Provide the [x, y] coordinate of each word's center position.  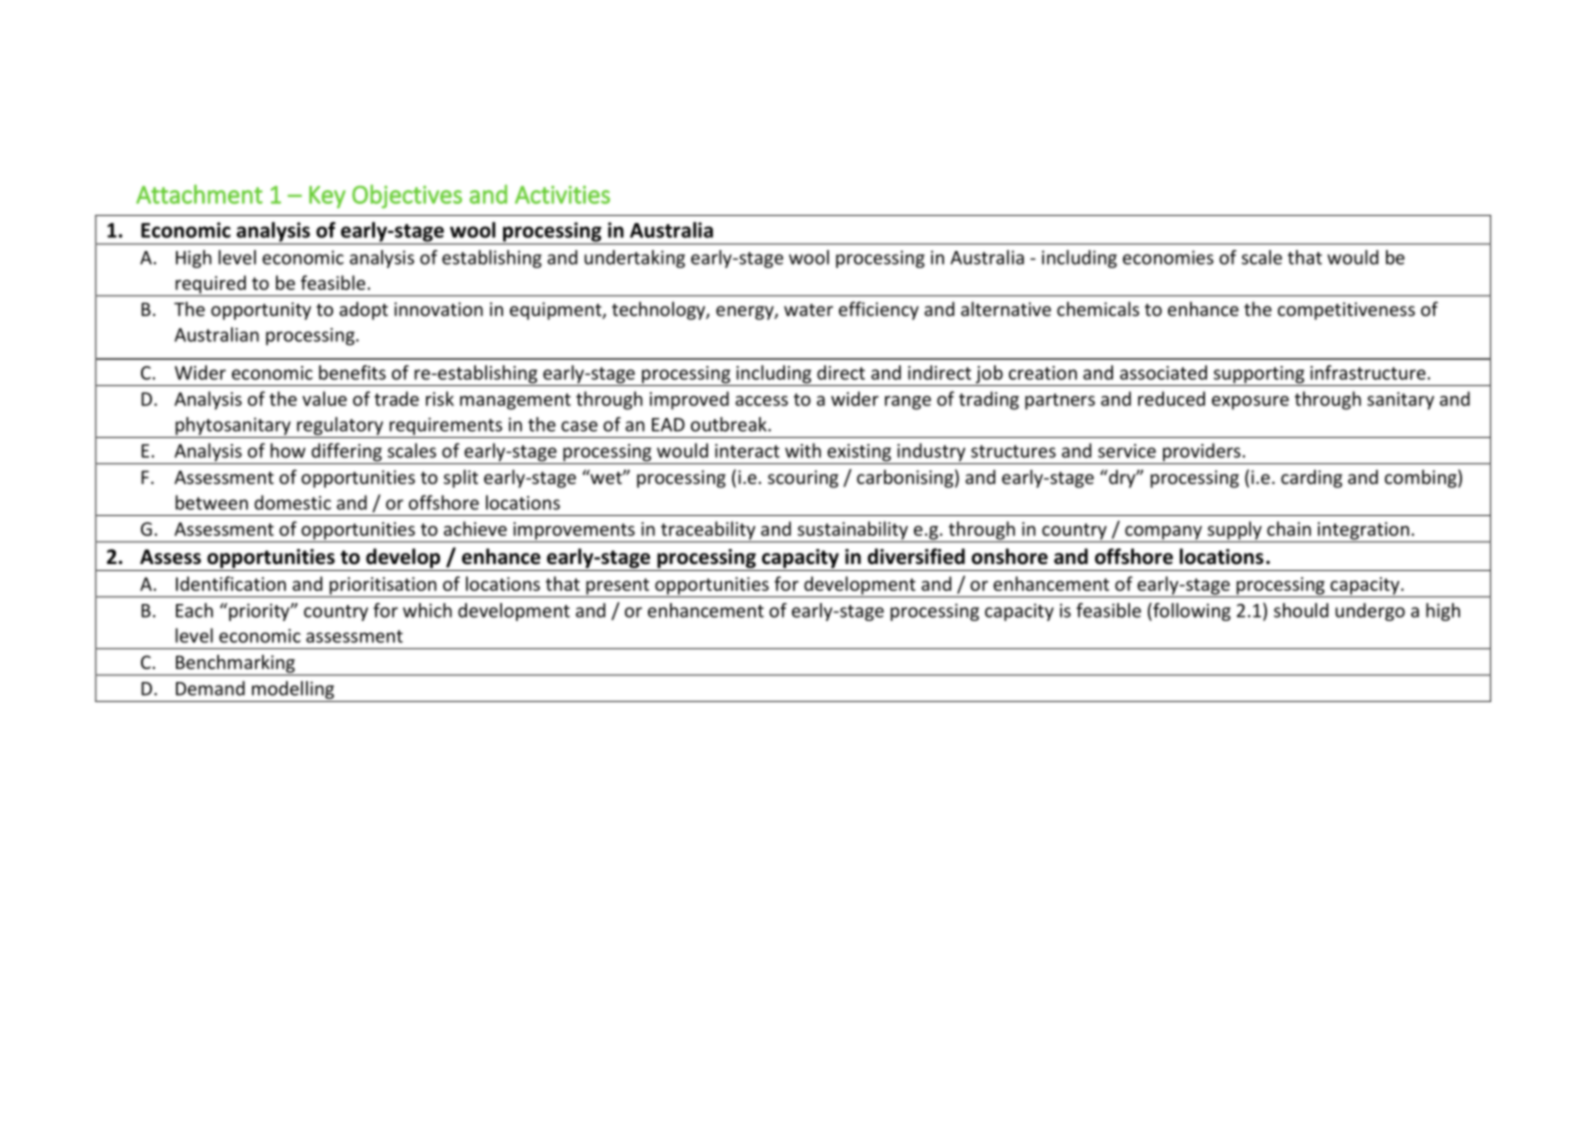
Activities [562, 194]
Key [327, 197]
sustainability [852, 531]
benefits [352, 372]
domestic [292, 502]
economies [1168, 257]
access [761, 401]
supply [1234, 531]
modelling [293, 690]
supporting [1259, 376]
